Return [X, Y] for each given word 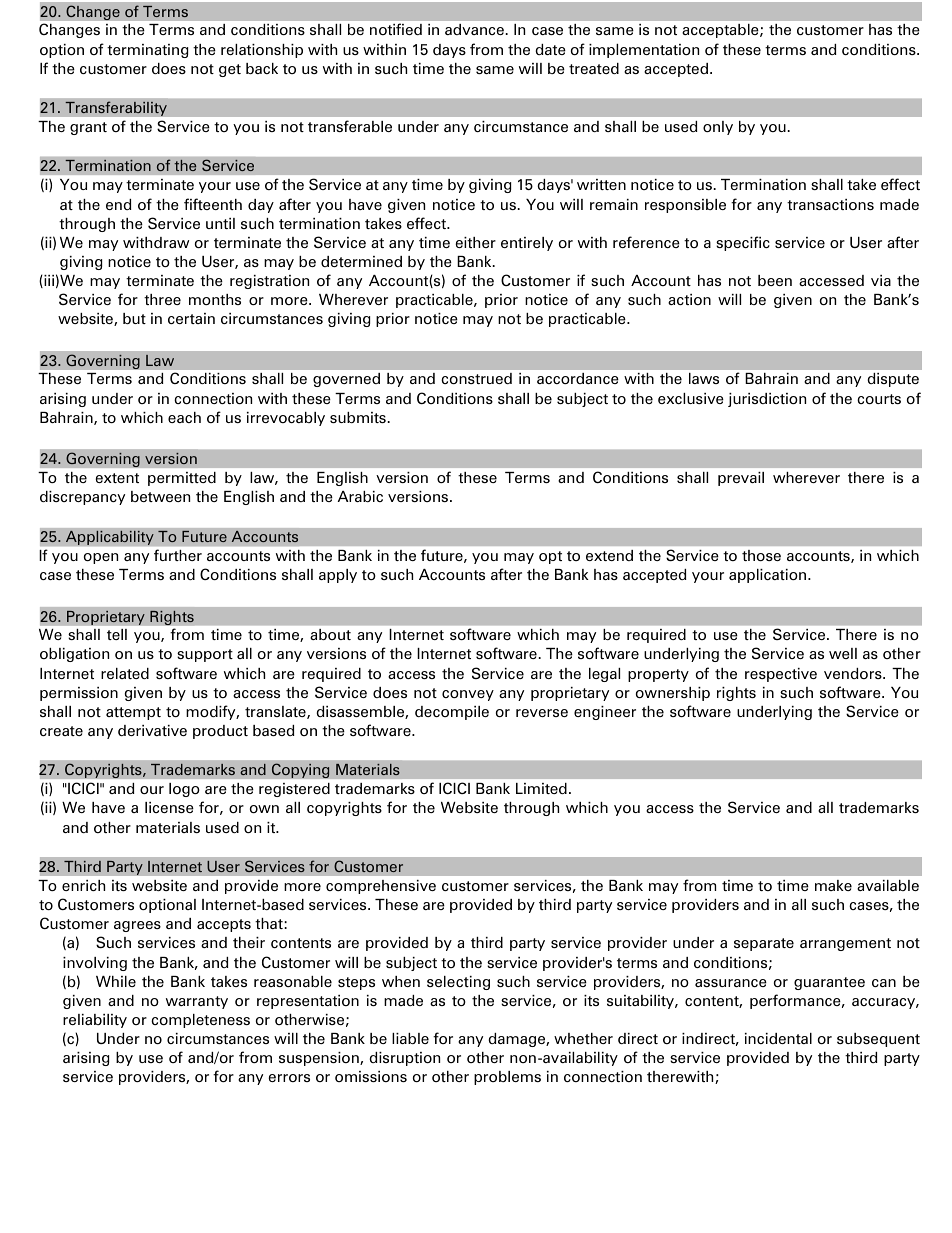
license [169, 807]
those [761, 555]
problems [507, 1078]
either [475, 242]
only [718, 128]
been [775, 280]
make [833, 885]
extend [609, 555]
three [162, 299]
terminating [147, 51]
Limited [541, 788]
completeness [200, 1021]
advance [475, 29]
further [178, 555]
